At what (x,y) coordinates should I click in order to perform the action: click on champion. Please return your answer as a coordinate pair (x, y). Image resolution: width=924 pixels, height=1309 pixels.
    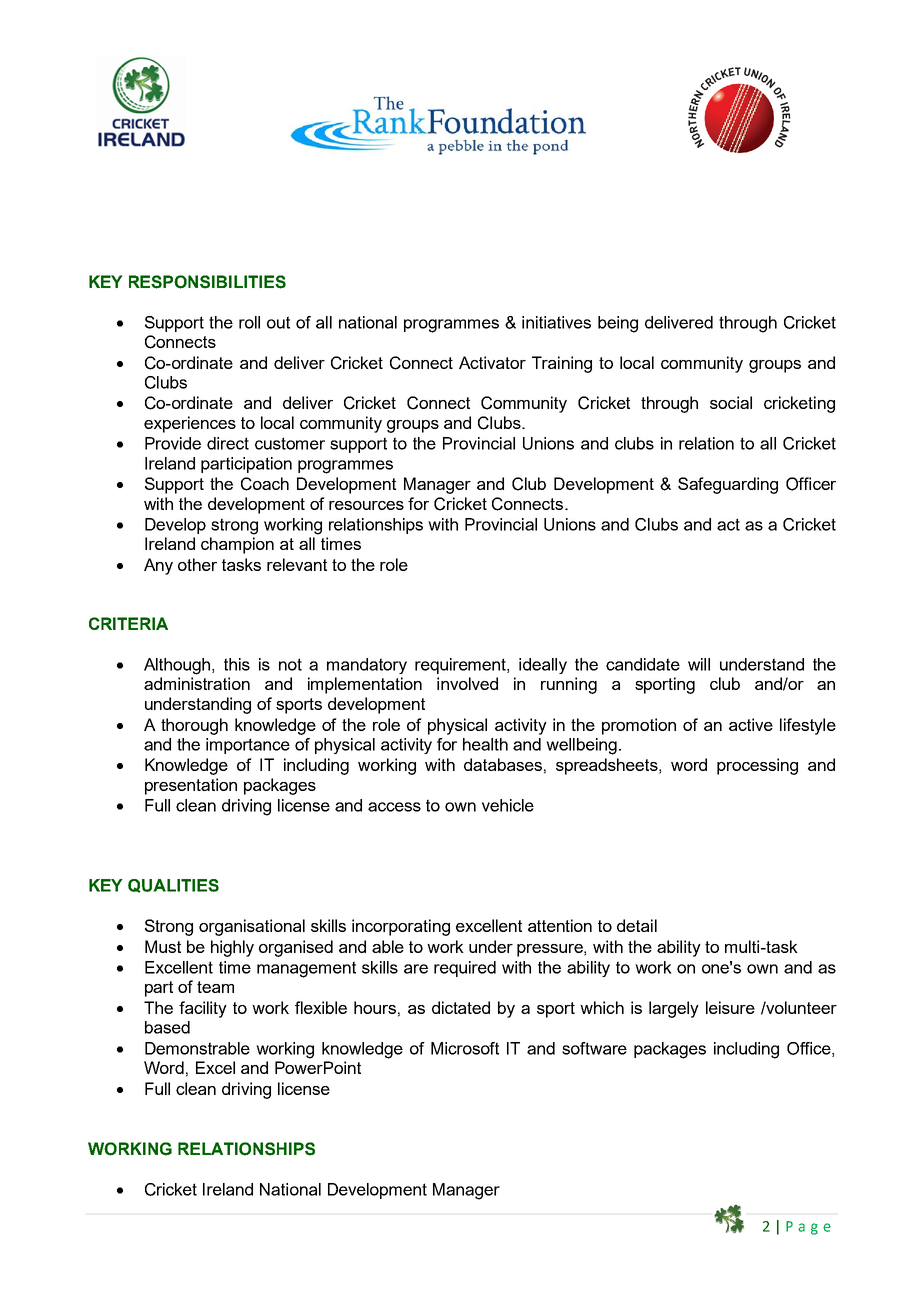
    Looking at the image, I should click on (237, 545).
